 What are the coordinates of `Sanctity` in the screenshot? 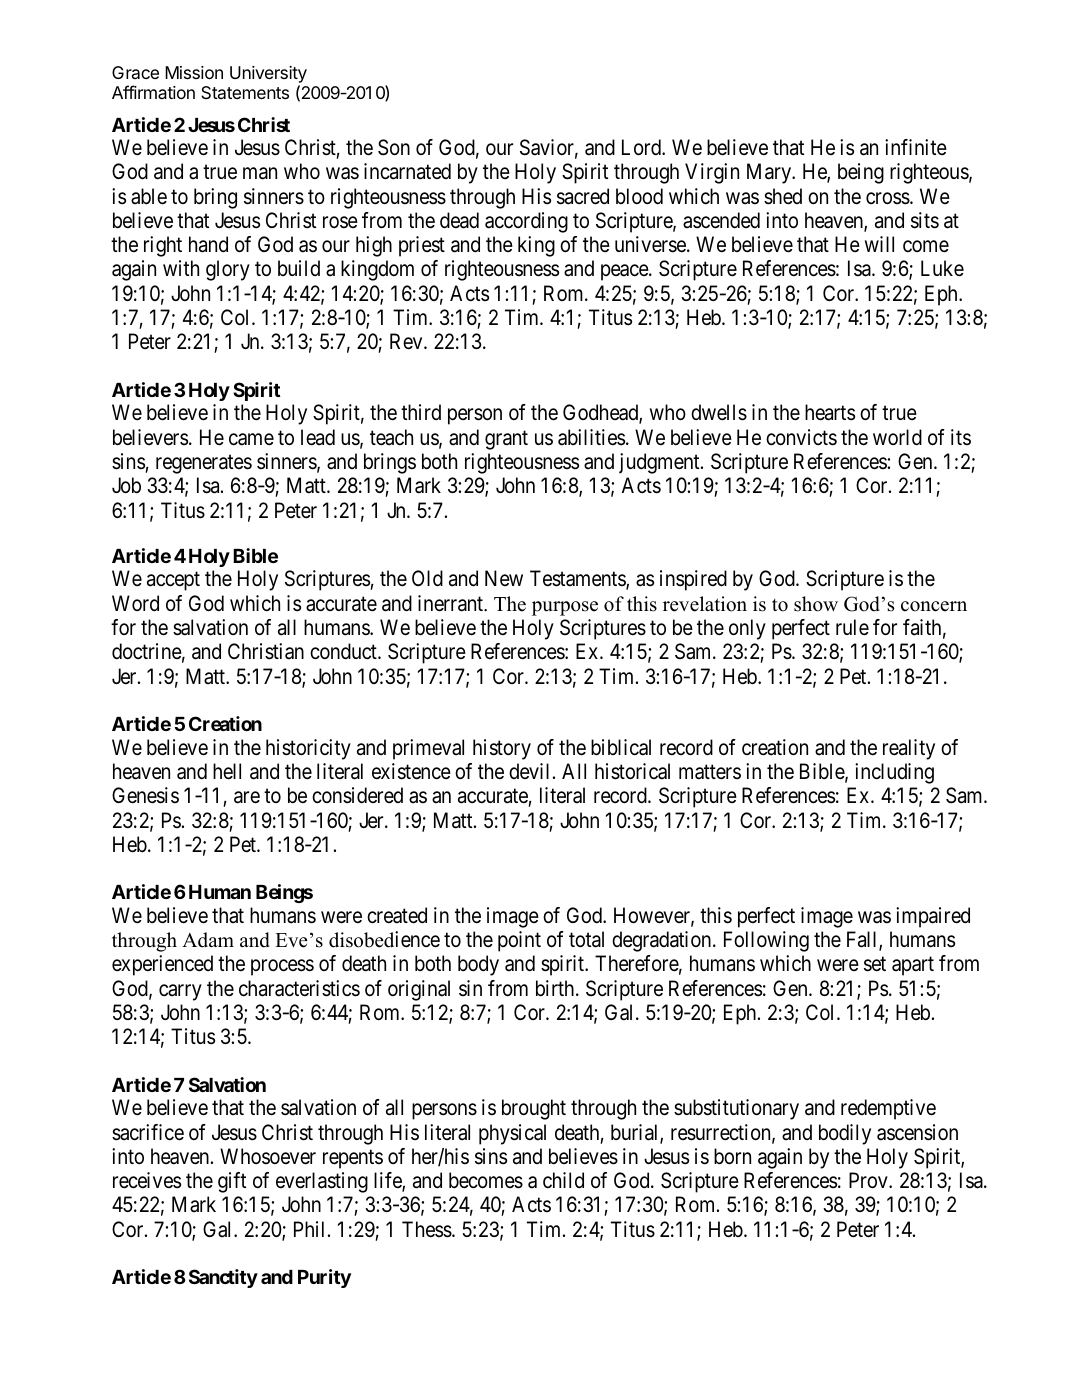 It's located at (223, 1278).
